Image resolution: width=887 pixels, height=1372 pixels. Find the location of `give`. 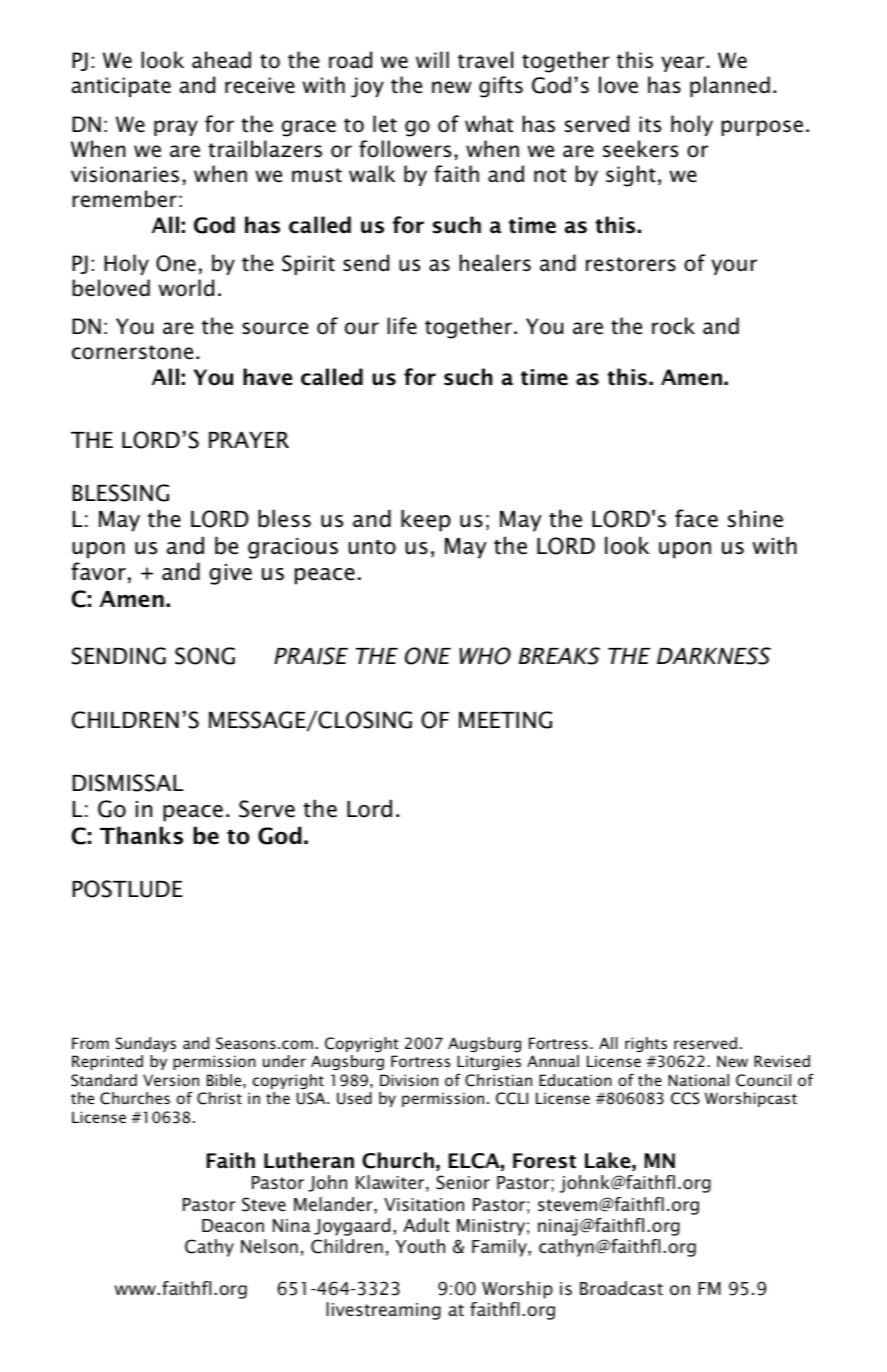

give is located at coordinates (230, 574).
